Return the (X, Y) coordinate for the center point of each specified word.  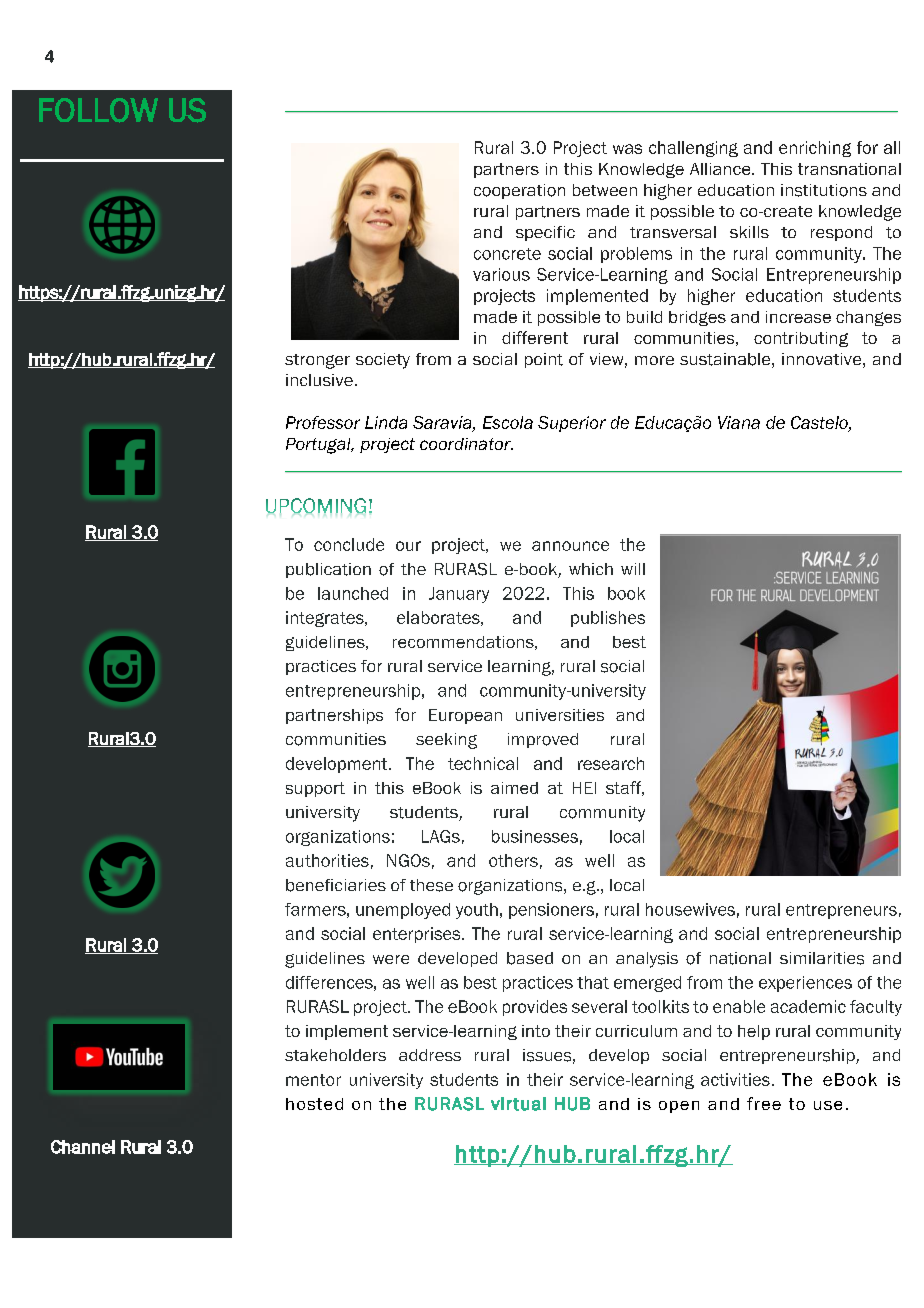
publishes (608, 619)
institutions (824, 190)
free (764, 1103)
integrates (326, 619)
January (459, 595)
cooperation (519, 191)
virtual (518, 1104)
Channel (83, 1147)
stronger (317, 361)
